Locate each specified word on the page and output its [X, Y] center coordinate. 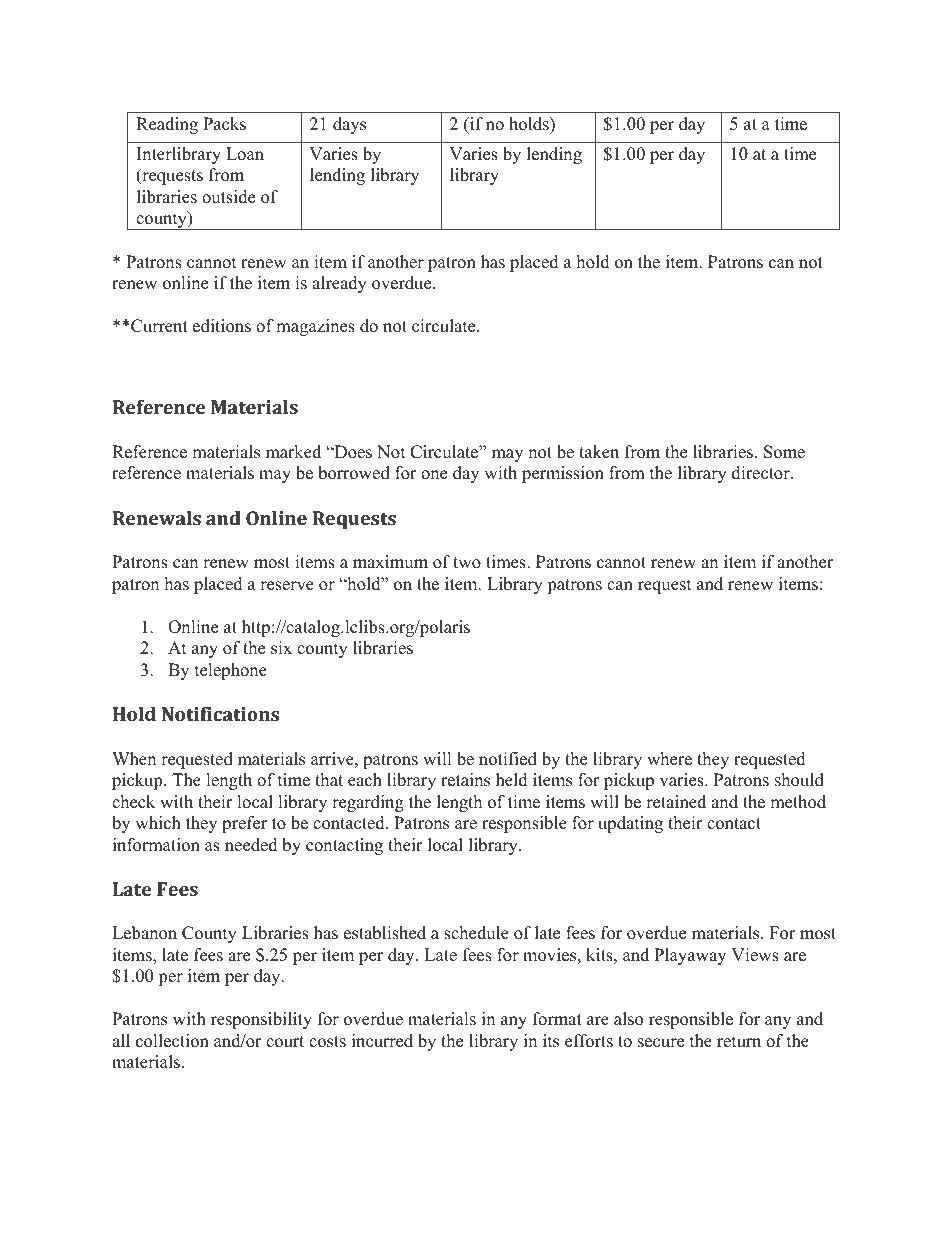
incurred [382, 1041]
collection [172, 1041]
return [739, 1042]
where [669, 759]
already [339, 284]
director [762, 473]
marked [293, 452]
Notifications [220, 714]
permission [563, 474]
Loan [245, 154]
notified [508, 759]
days [349, 125]
